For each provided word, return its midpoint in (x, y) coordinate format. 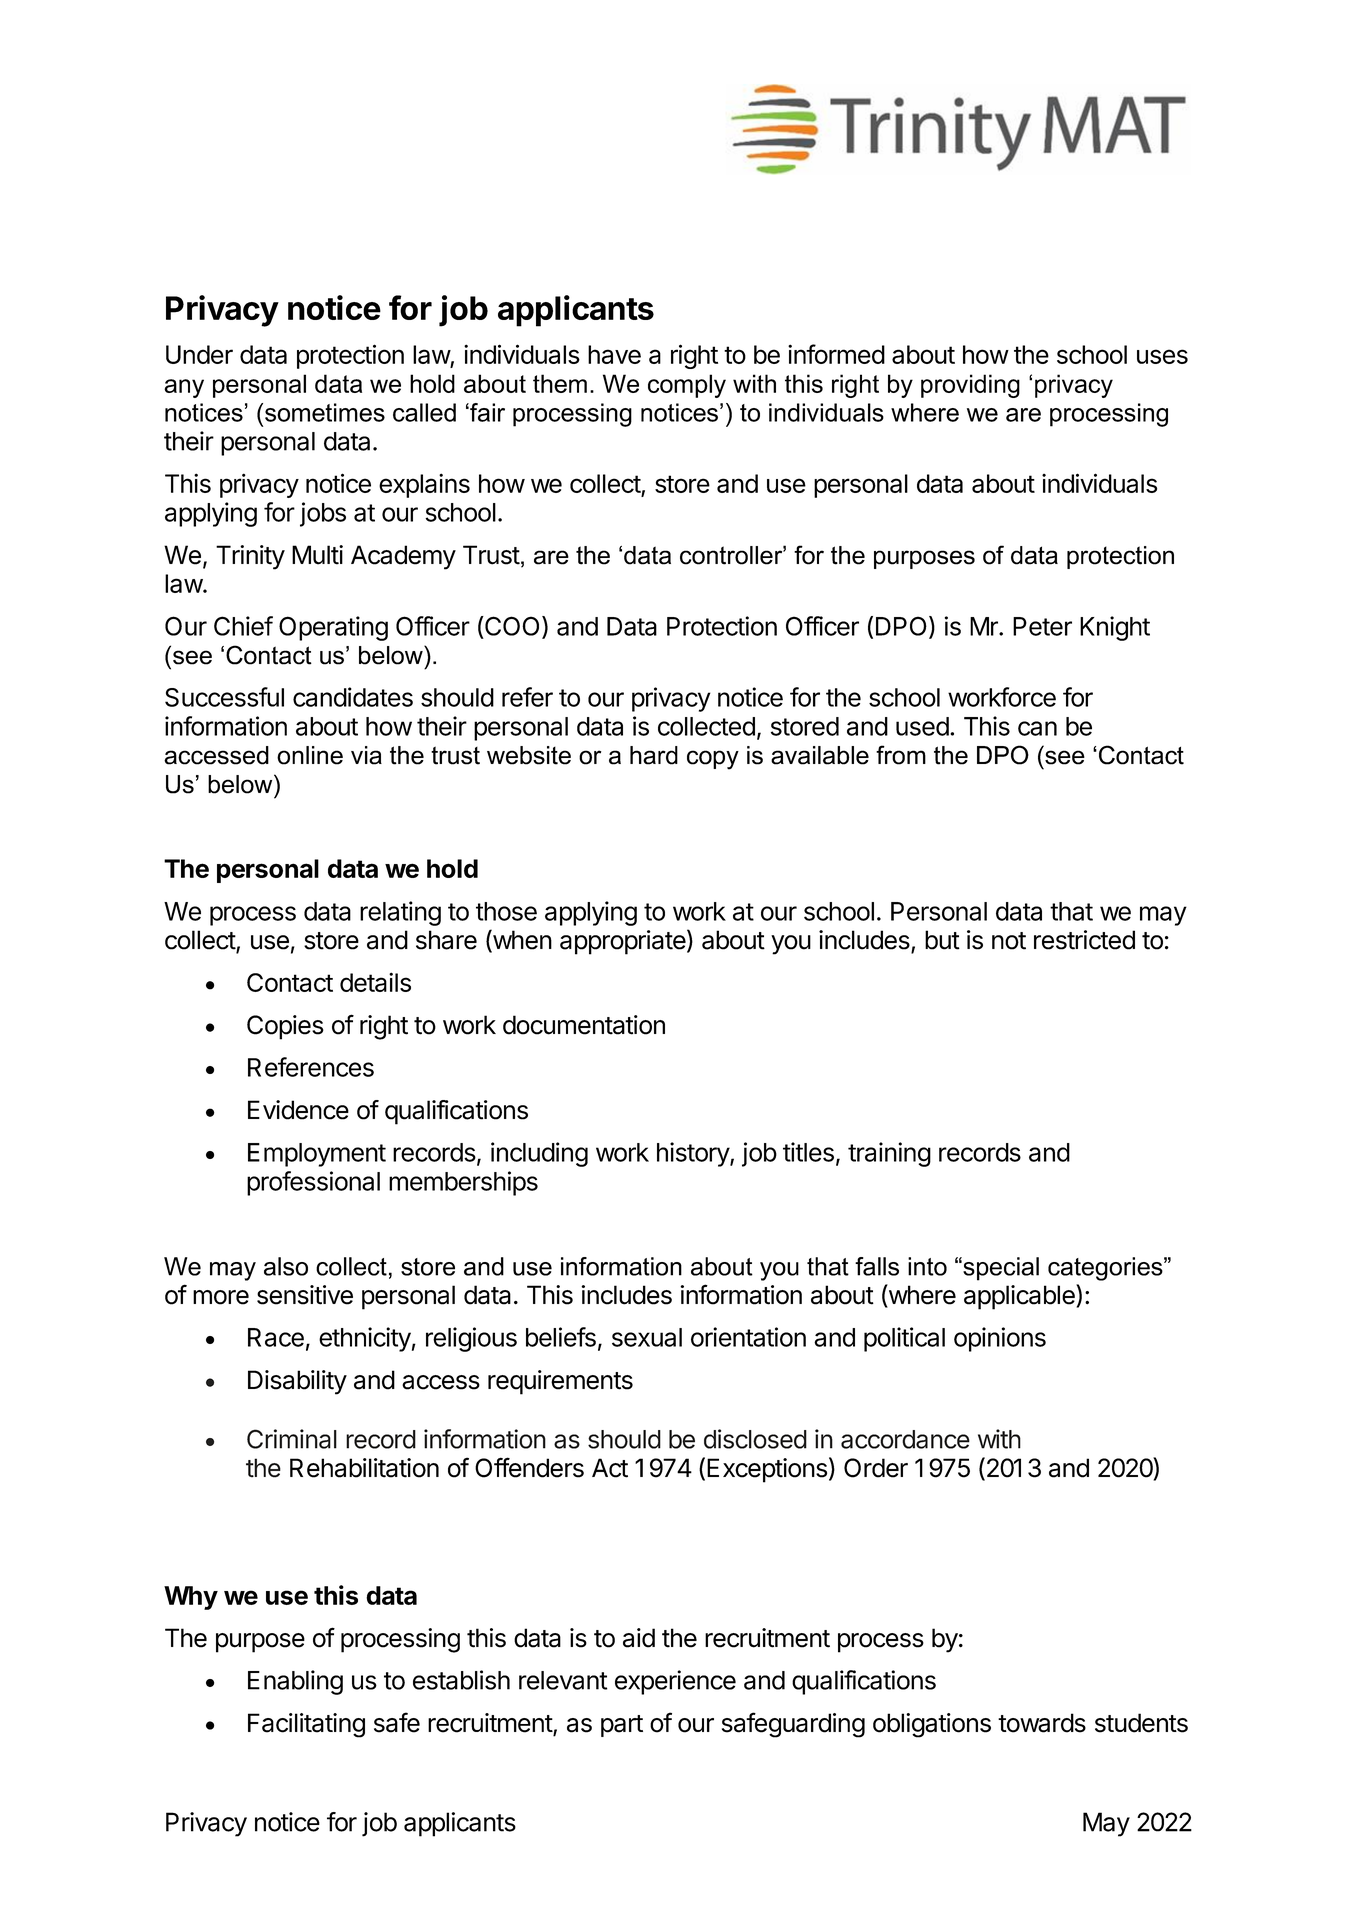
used (922, 726)
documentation (584, 1025)
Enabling (295, 1682)
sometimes (325, 412)
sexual (647, 1337)
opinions (1000, 1339)
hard (654, 755)
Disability (297, 1382)
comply (687, 386)
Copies (285, 1027)
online (310, 755)
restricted (1084, 940)
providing (970, 386)
